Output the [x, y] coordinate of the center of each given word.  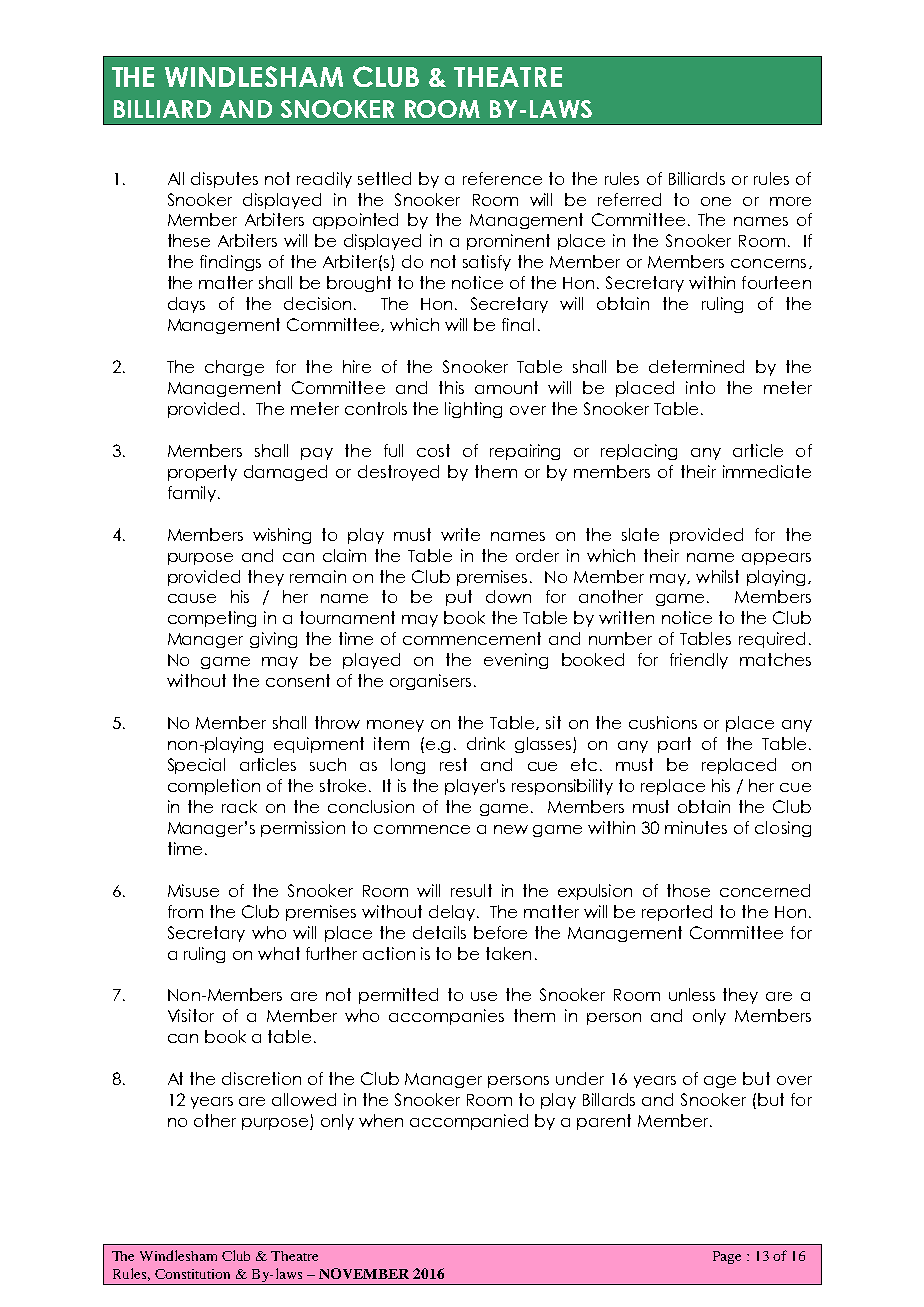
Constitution [192, 1274]
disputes [224, 180]
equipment [319, 745]
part [674, 745]
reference [502, 178]
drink [486, 743]
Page [727, 1257]
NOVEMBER [364, 1273]
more [790, 201]
